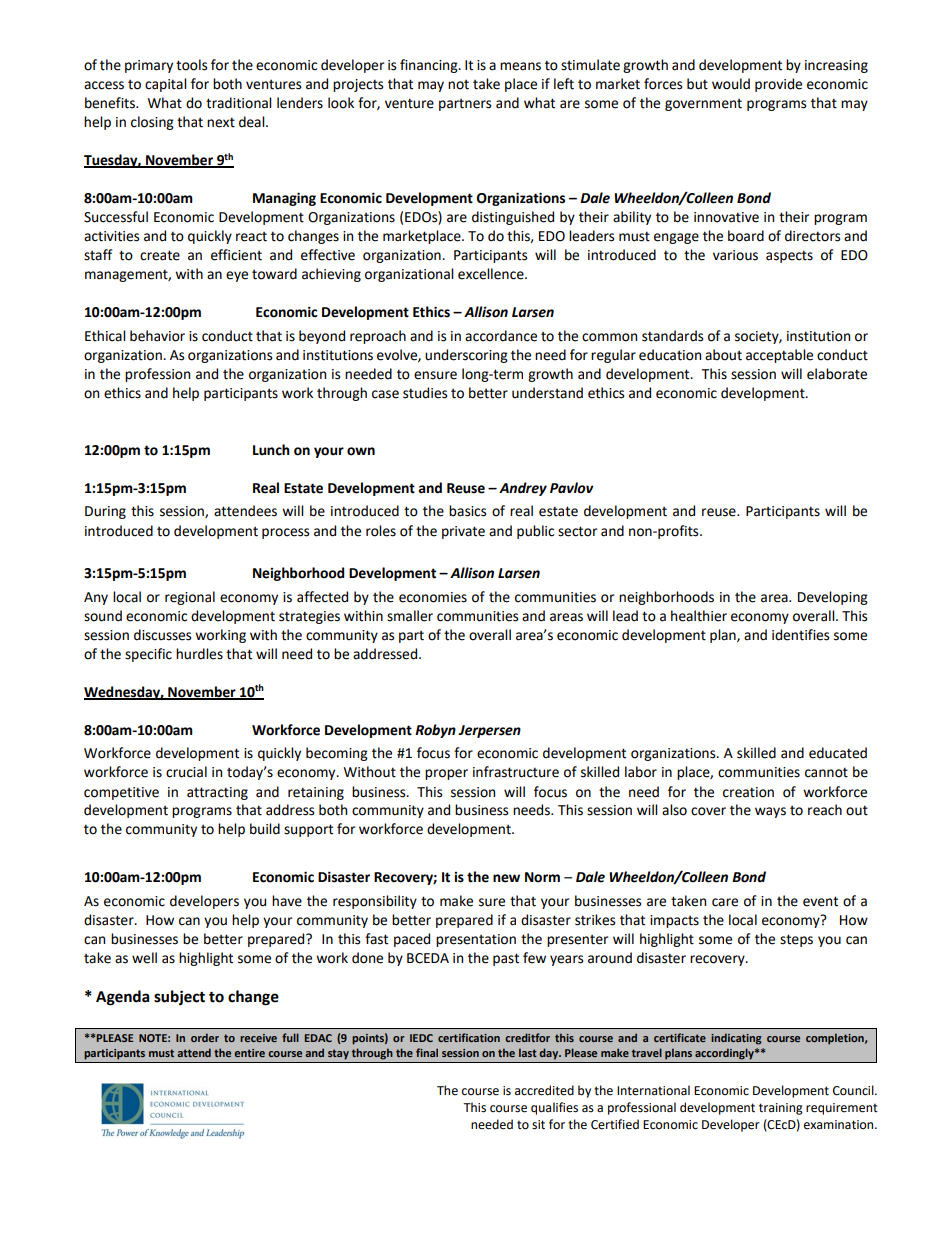 This page has height=1233, width=952. What do you see at coordinates (433, 597) in the page?
I see `economies` at bounding box center [433, 597].
